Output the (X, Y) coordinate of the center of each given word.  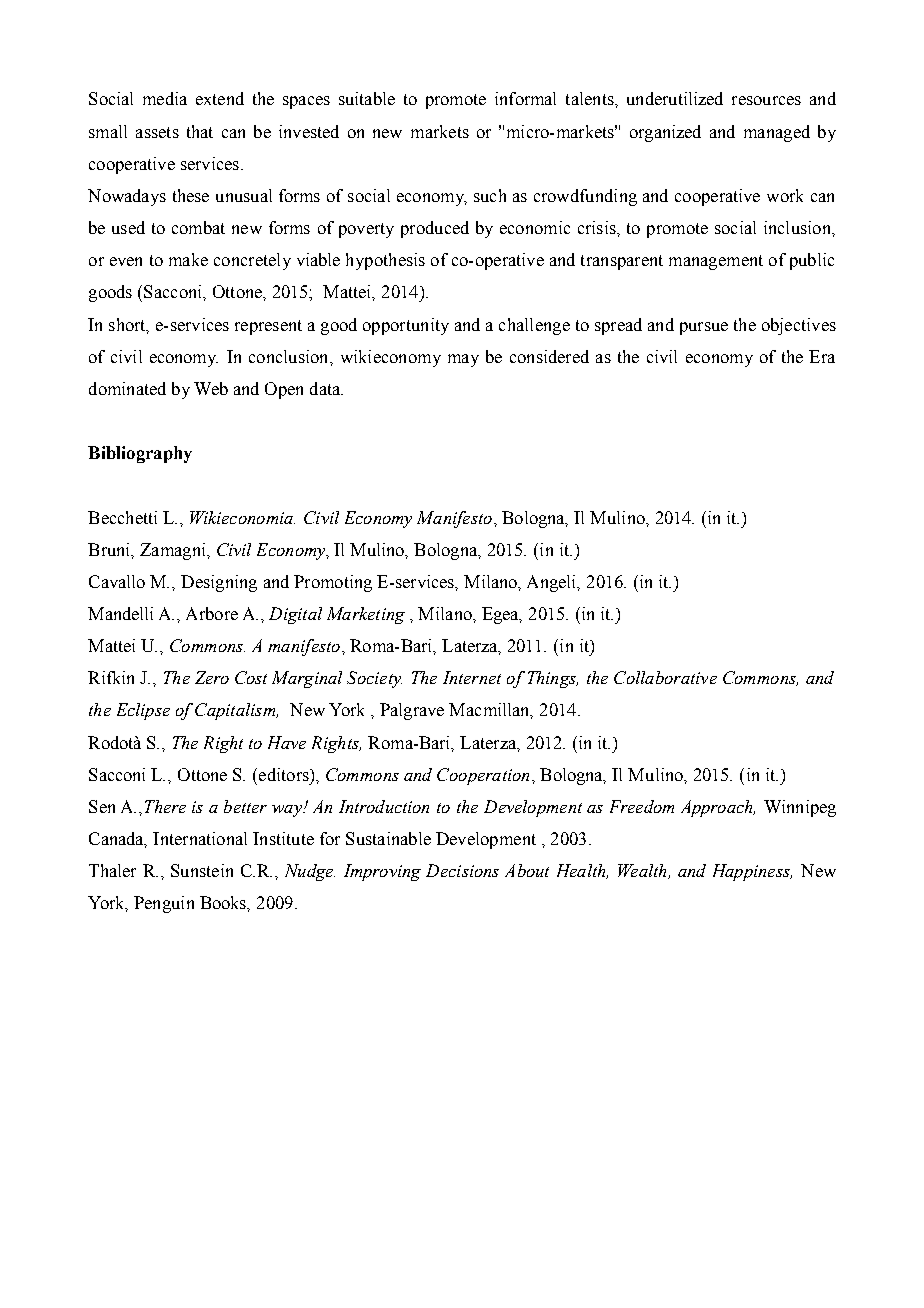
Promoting (333, 583)
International (200, 838)
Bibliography (140, 454)
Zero (212, 677)
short (128, 325)
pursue (704, 328)
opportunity (406, 326)
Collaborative (665, 677)
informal (525, 98)
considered (549, 356)
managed (777, 133)
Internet (472, 677)
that (200, 131)
